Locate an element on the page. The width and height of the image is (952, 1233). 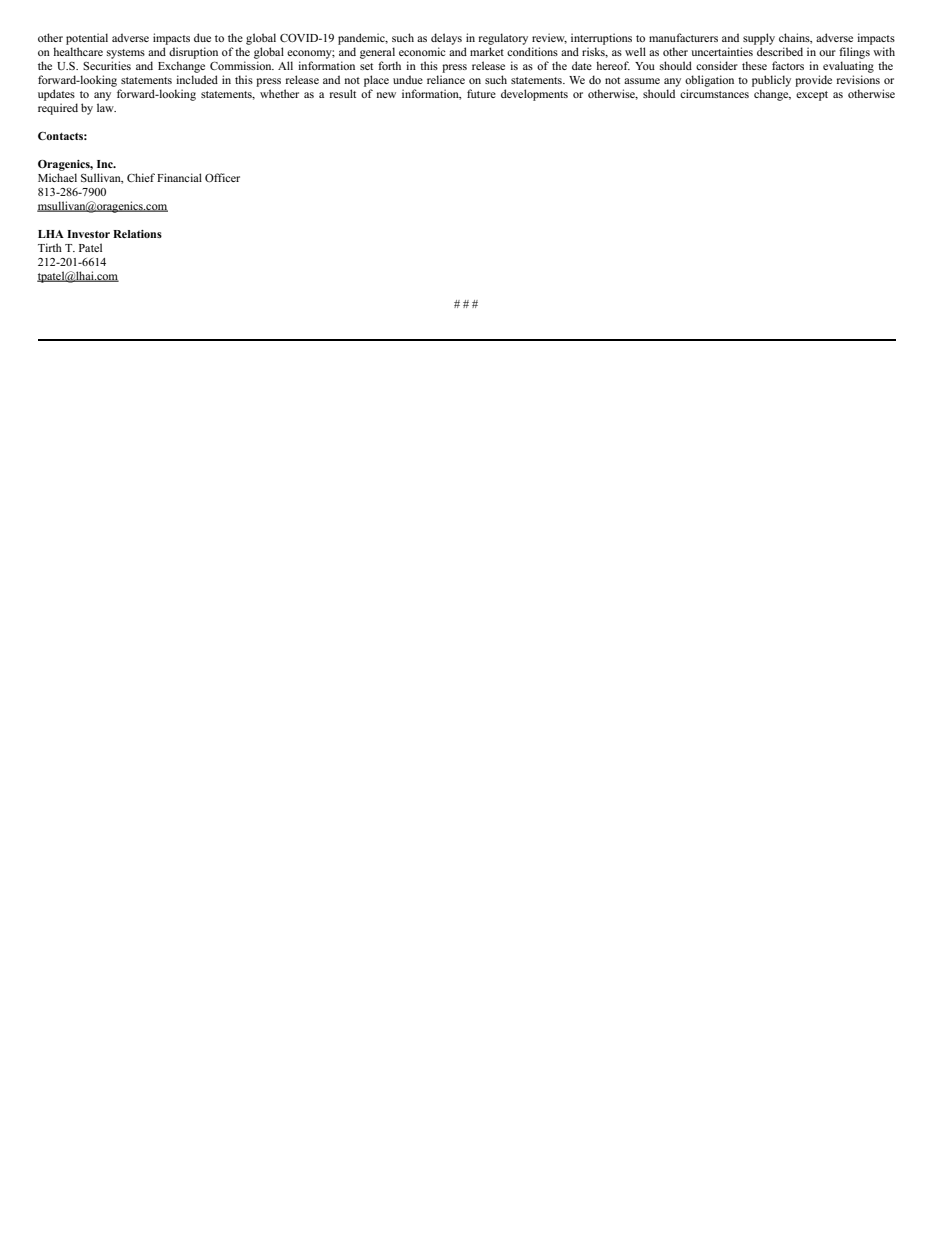
Chief is located at coordinates (141, 177).
